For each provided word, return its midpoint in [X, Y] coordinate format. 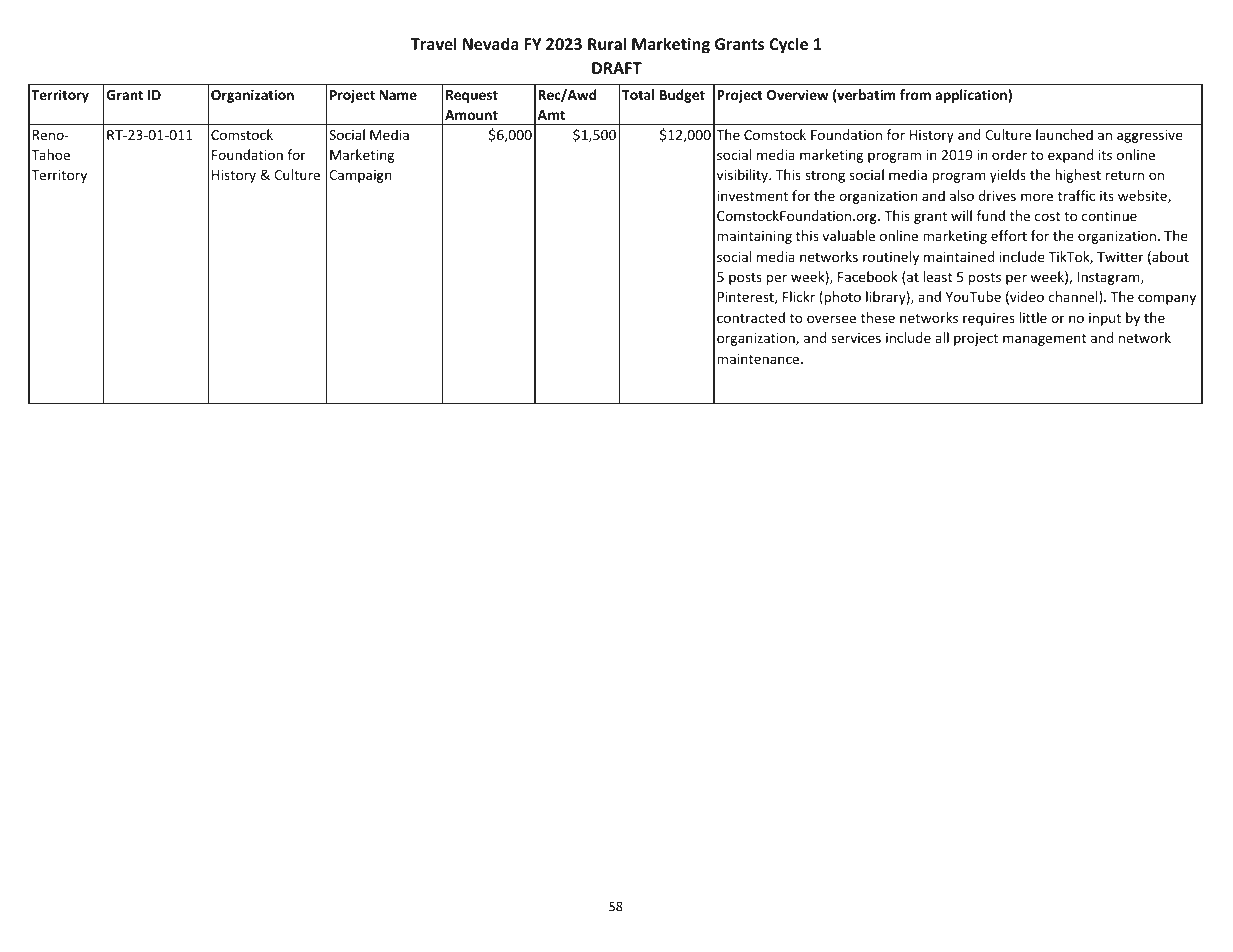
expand [1070, 156]
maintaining [754, 237]
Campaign [360, 176]
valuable [848, 235]
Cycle [788, 45]
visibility [744, 176]
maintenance [759, 359]
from [915, 94]
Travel [434, 43]
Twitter [1120, 257]
